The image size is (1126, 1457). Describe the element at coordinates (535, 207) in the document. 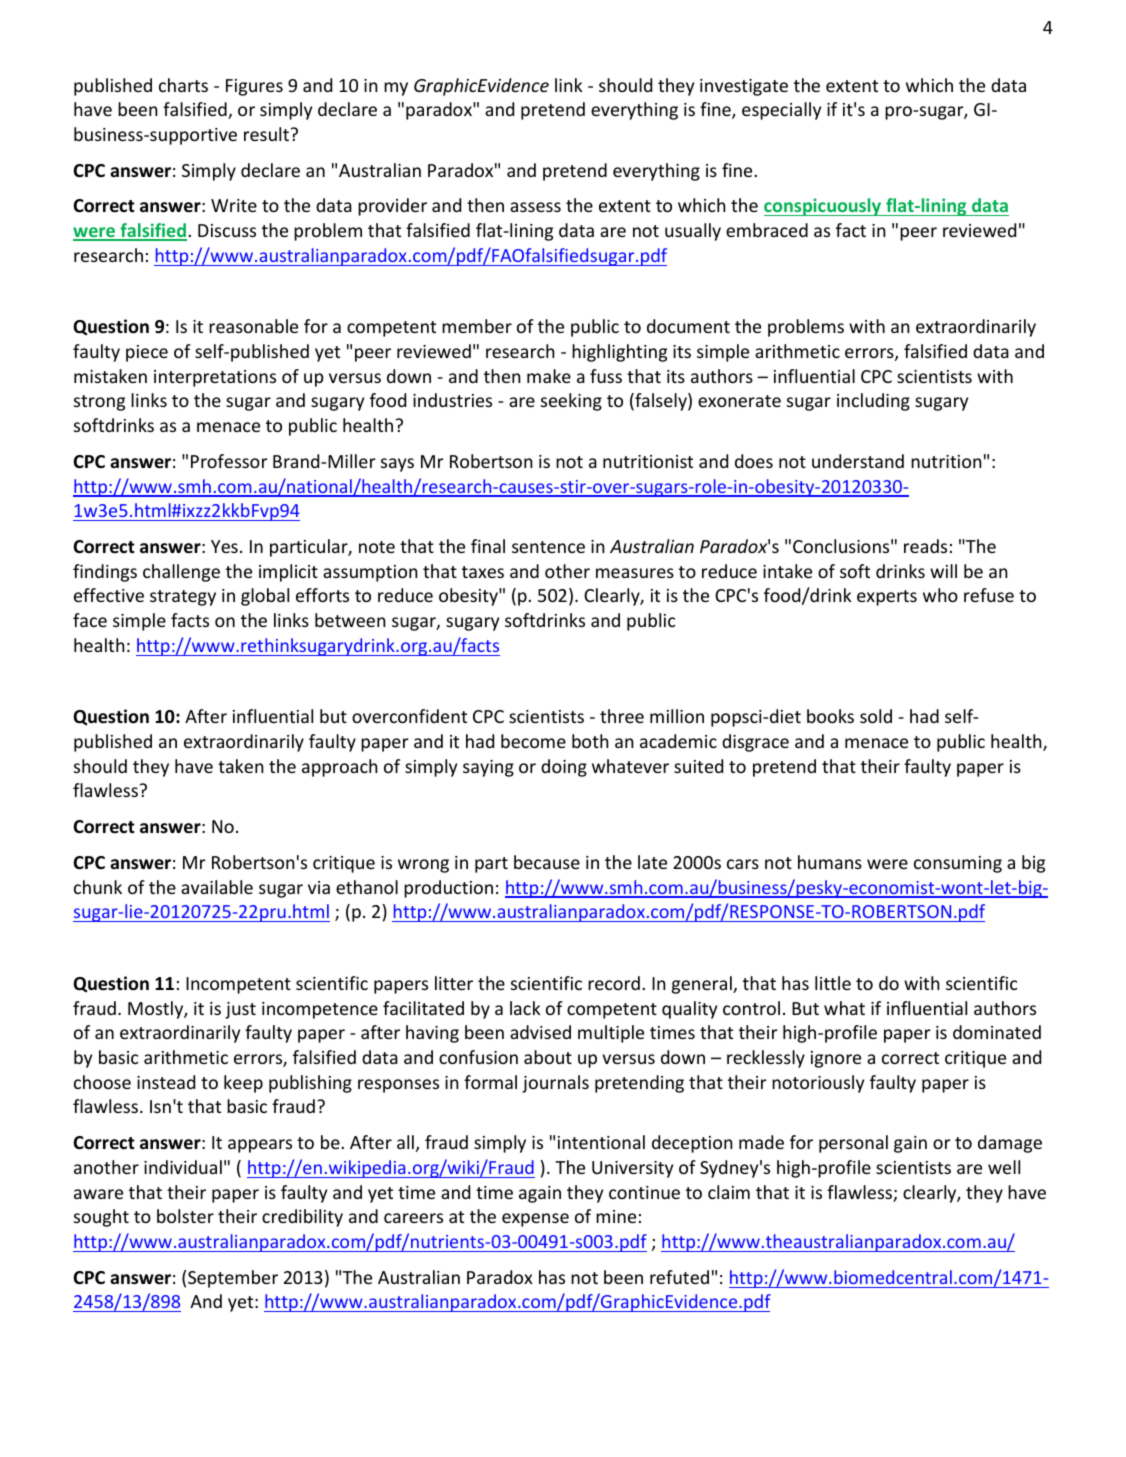

I see `assess` at that location.
